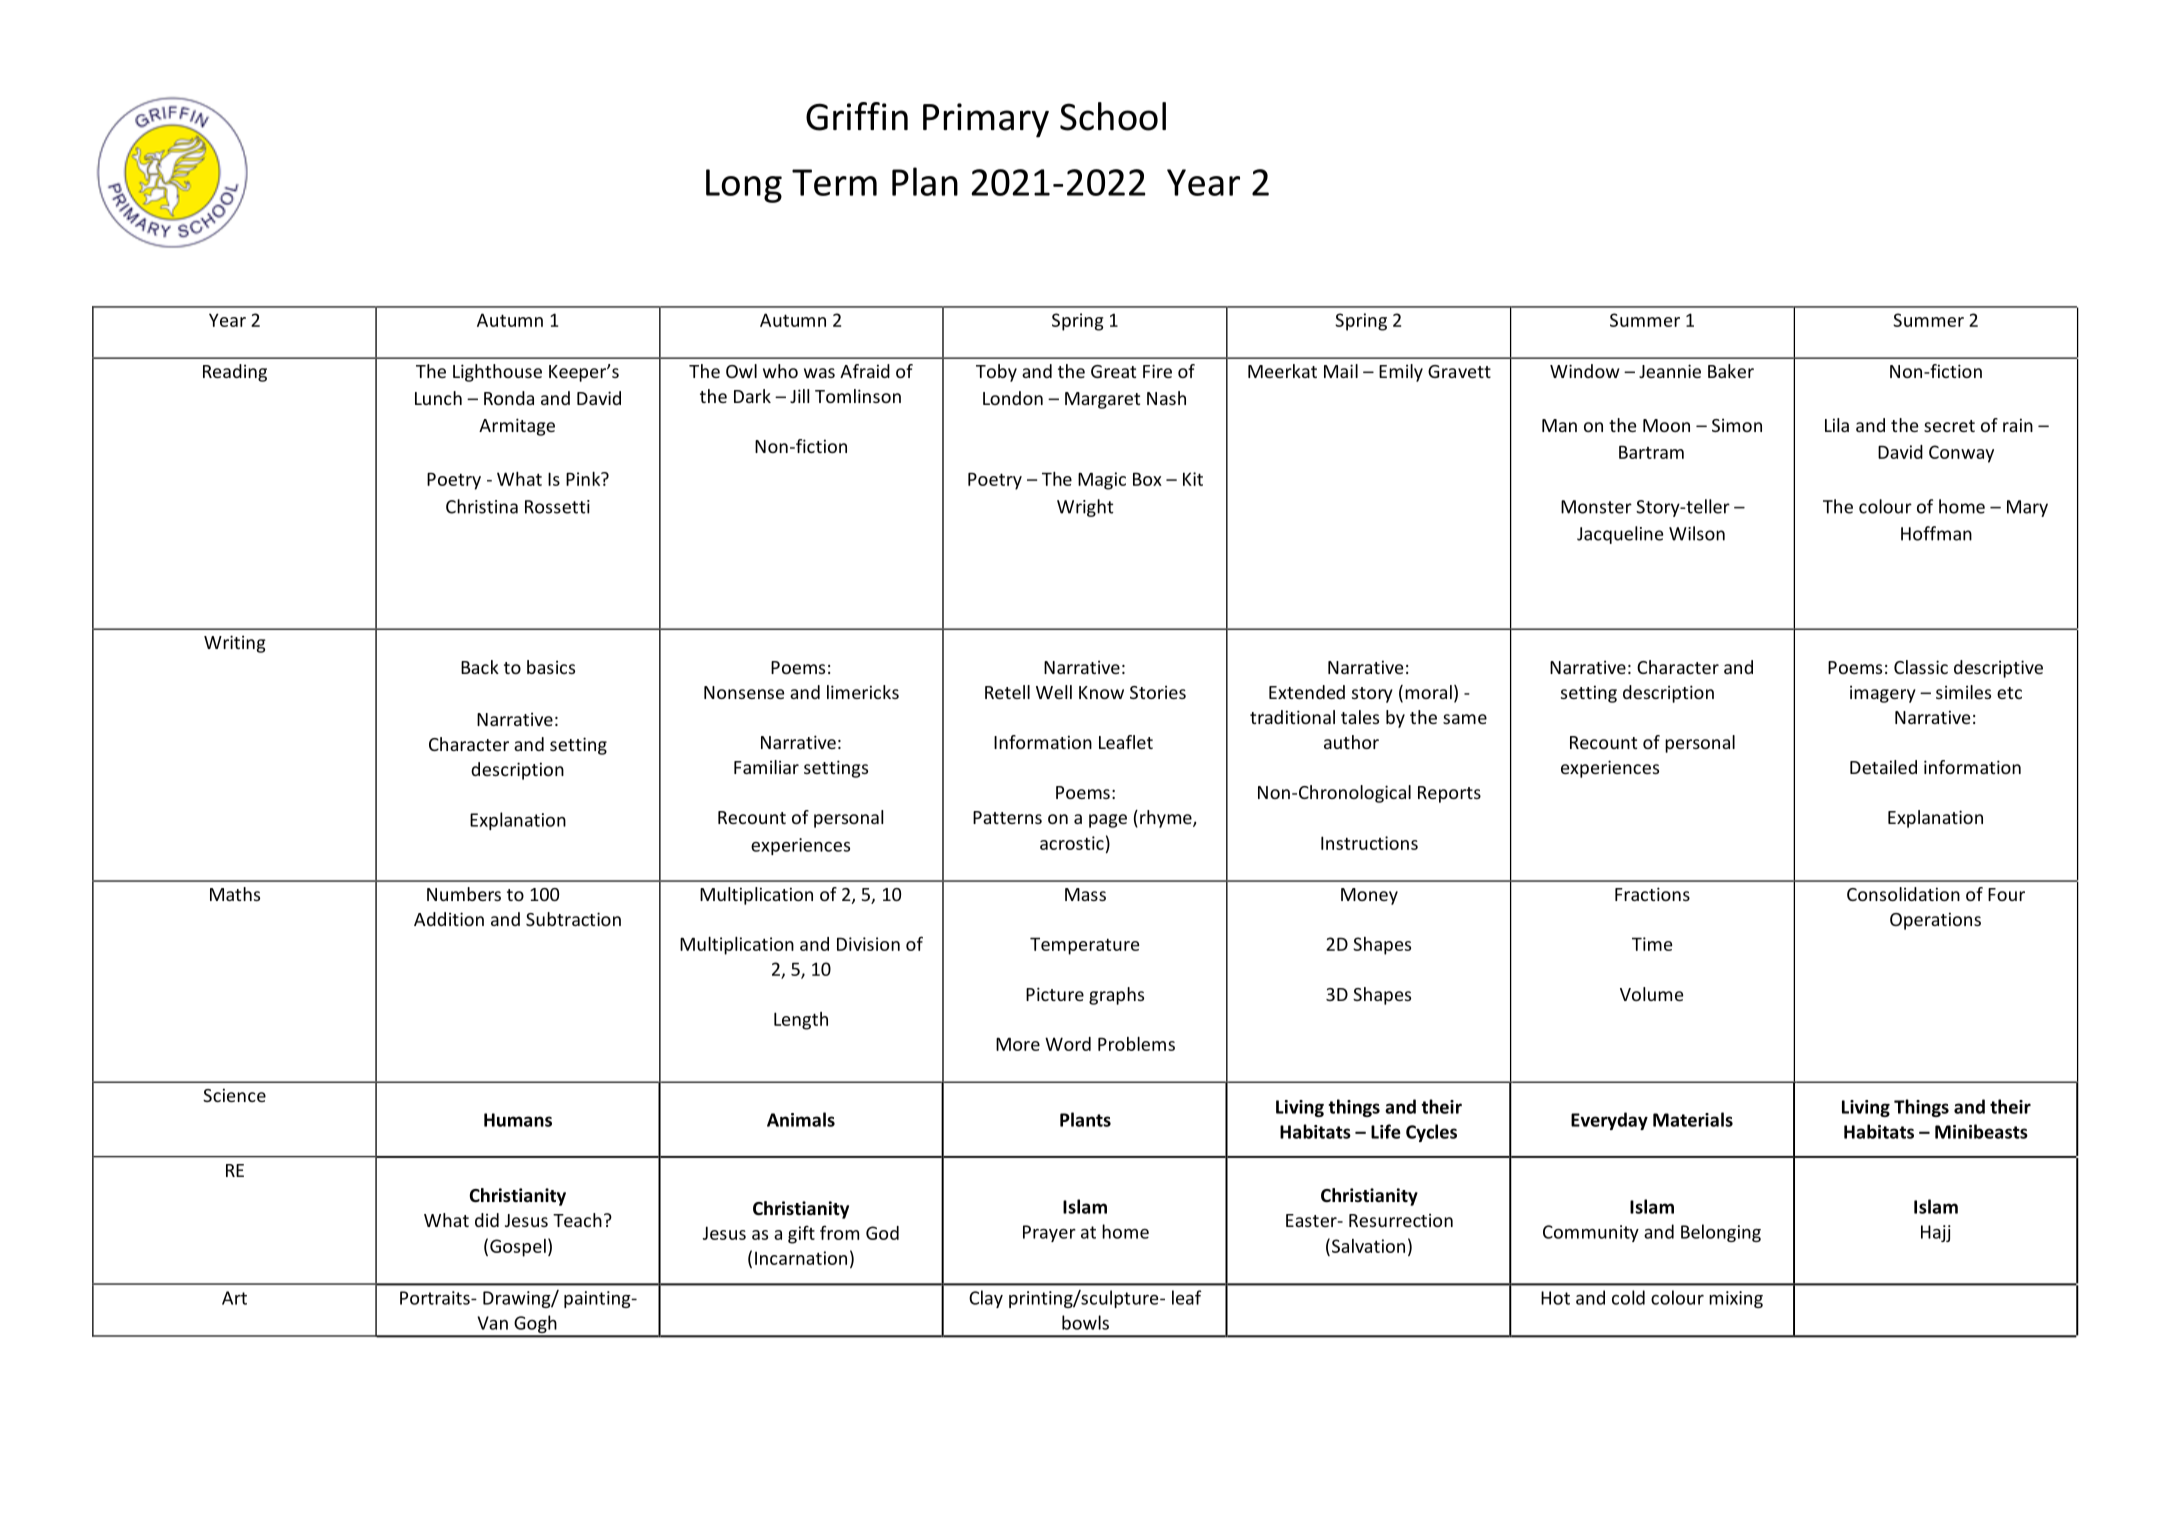 Image resolution: width=2157 pixels, height=1525 pixels. Describe the element at coordinates (1113, 116) in the screenshot. I see `School` at that location.
